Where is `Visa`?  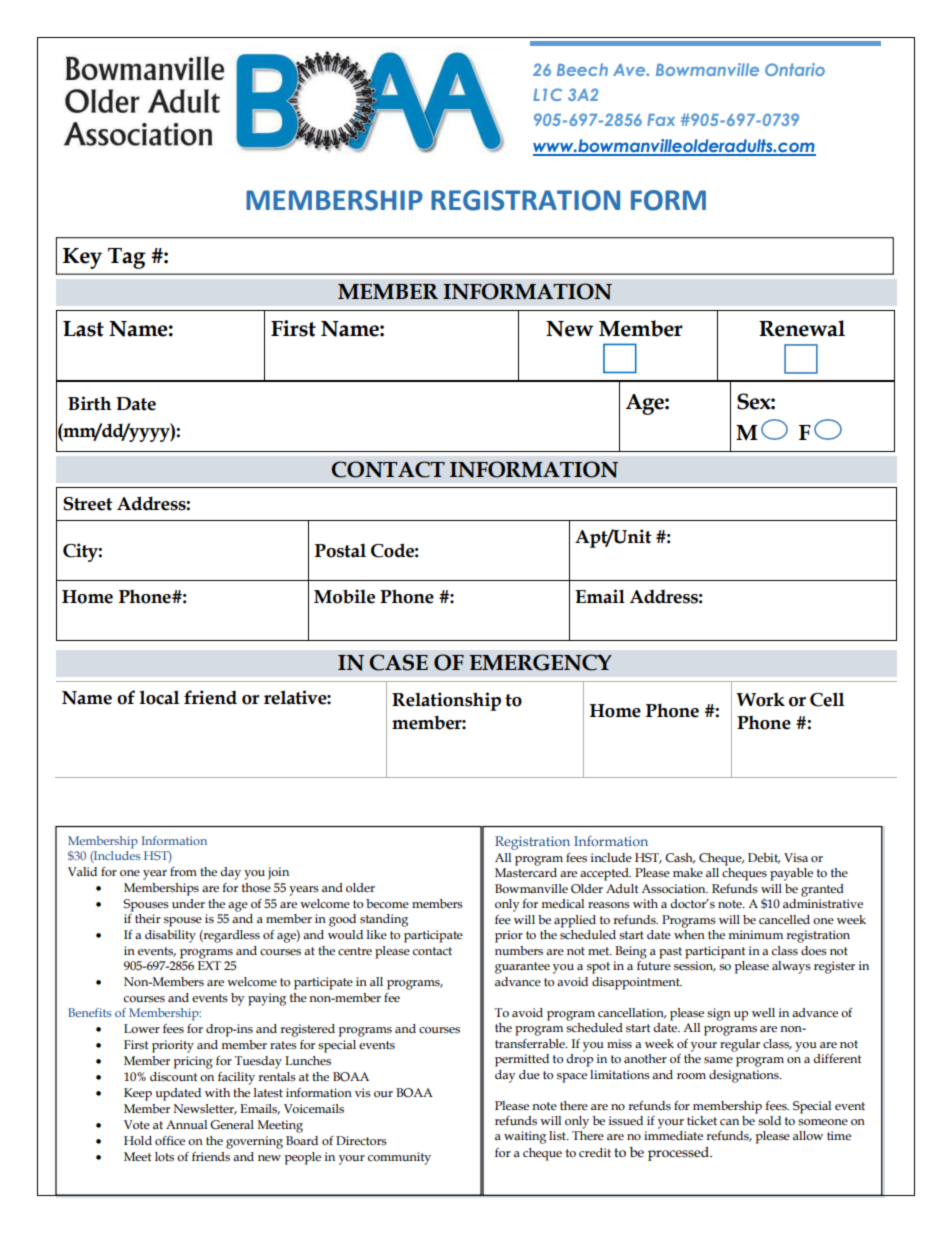 Visa is located at coordinates (796, 857).
